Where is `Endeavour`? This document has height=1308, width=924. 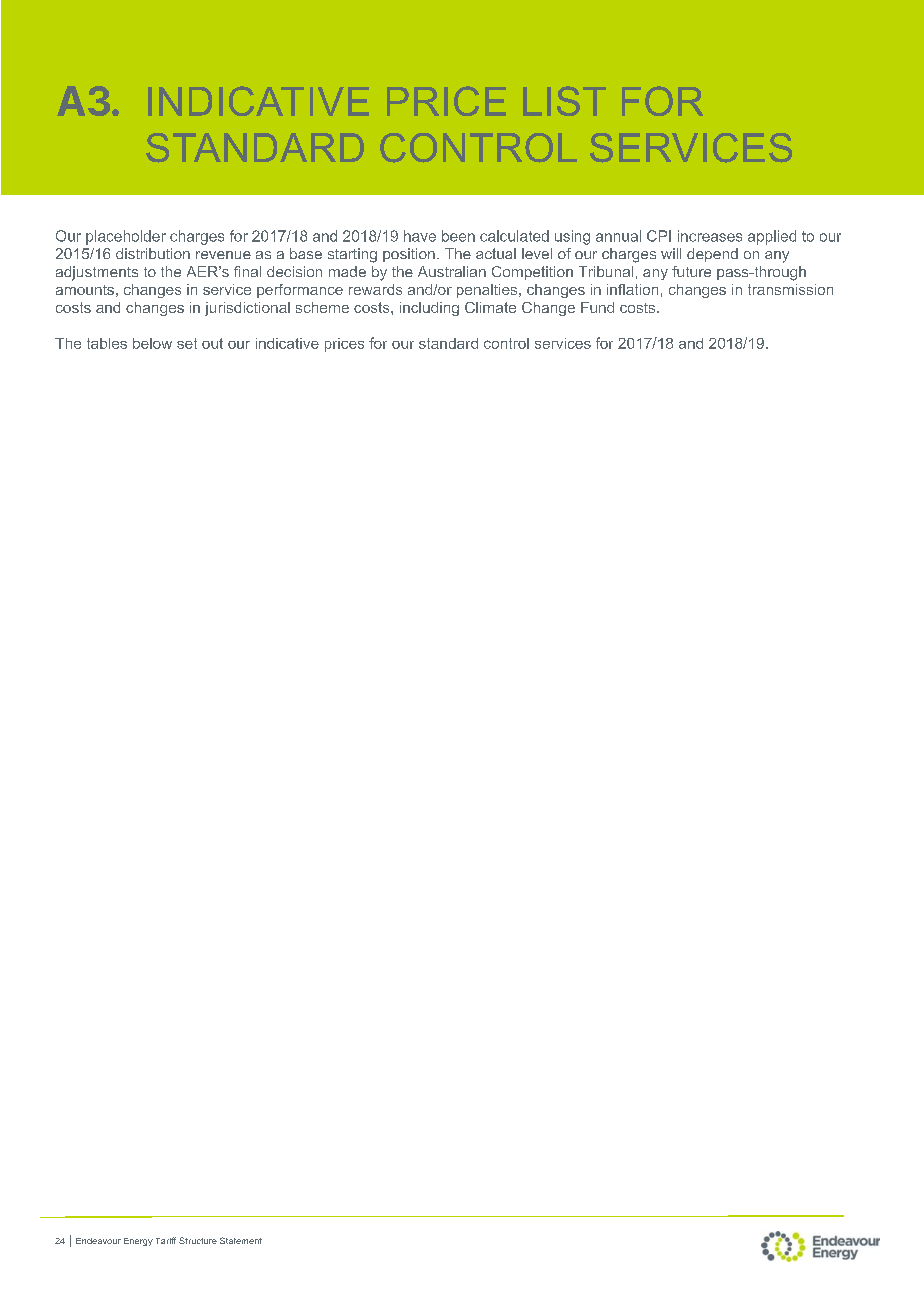 Endeavour is located at coordinates (98, 1241).
